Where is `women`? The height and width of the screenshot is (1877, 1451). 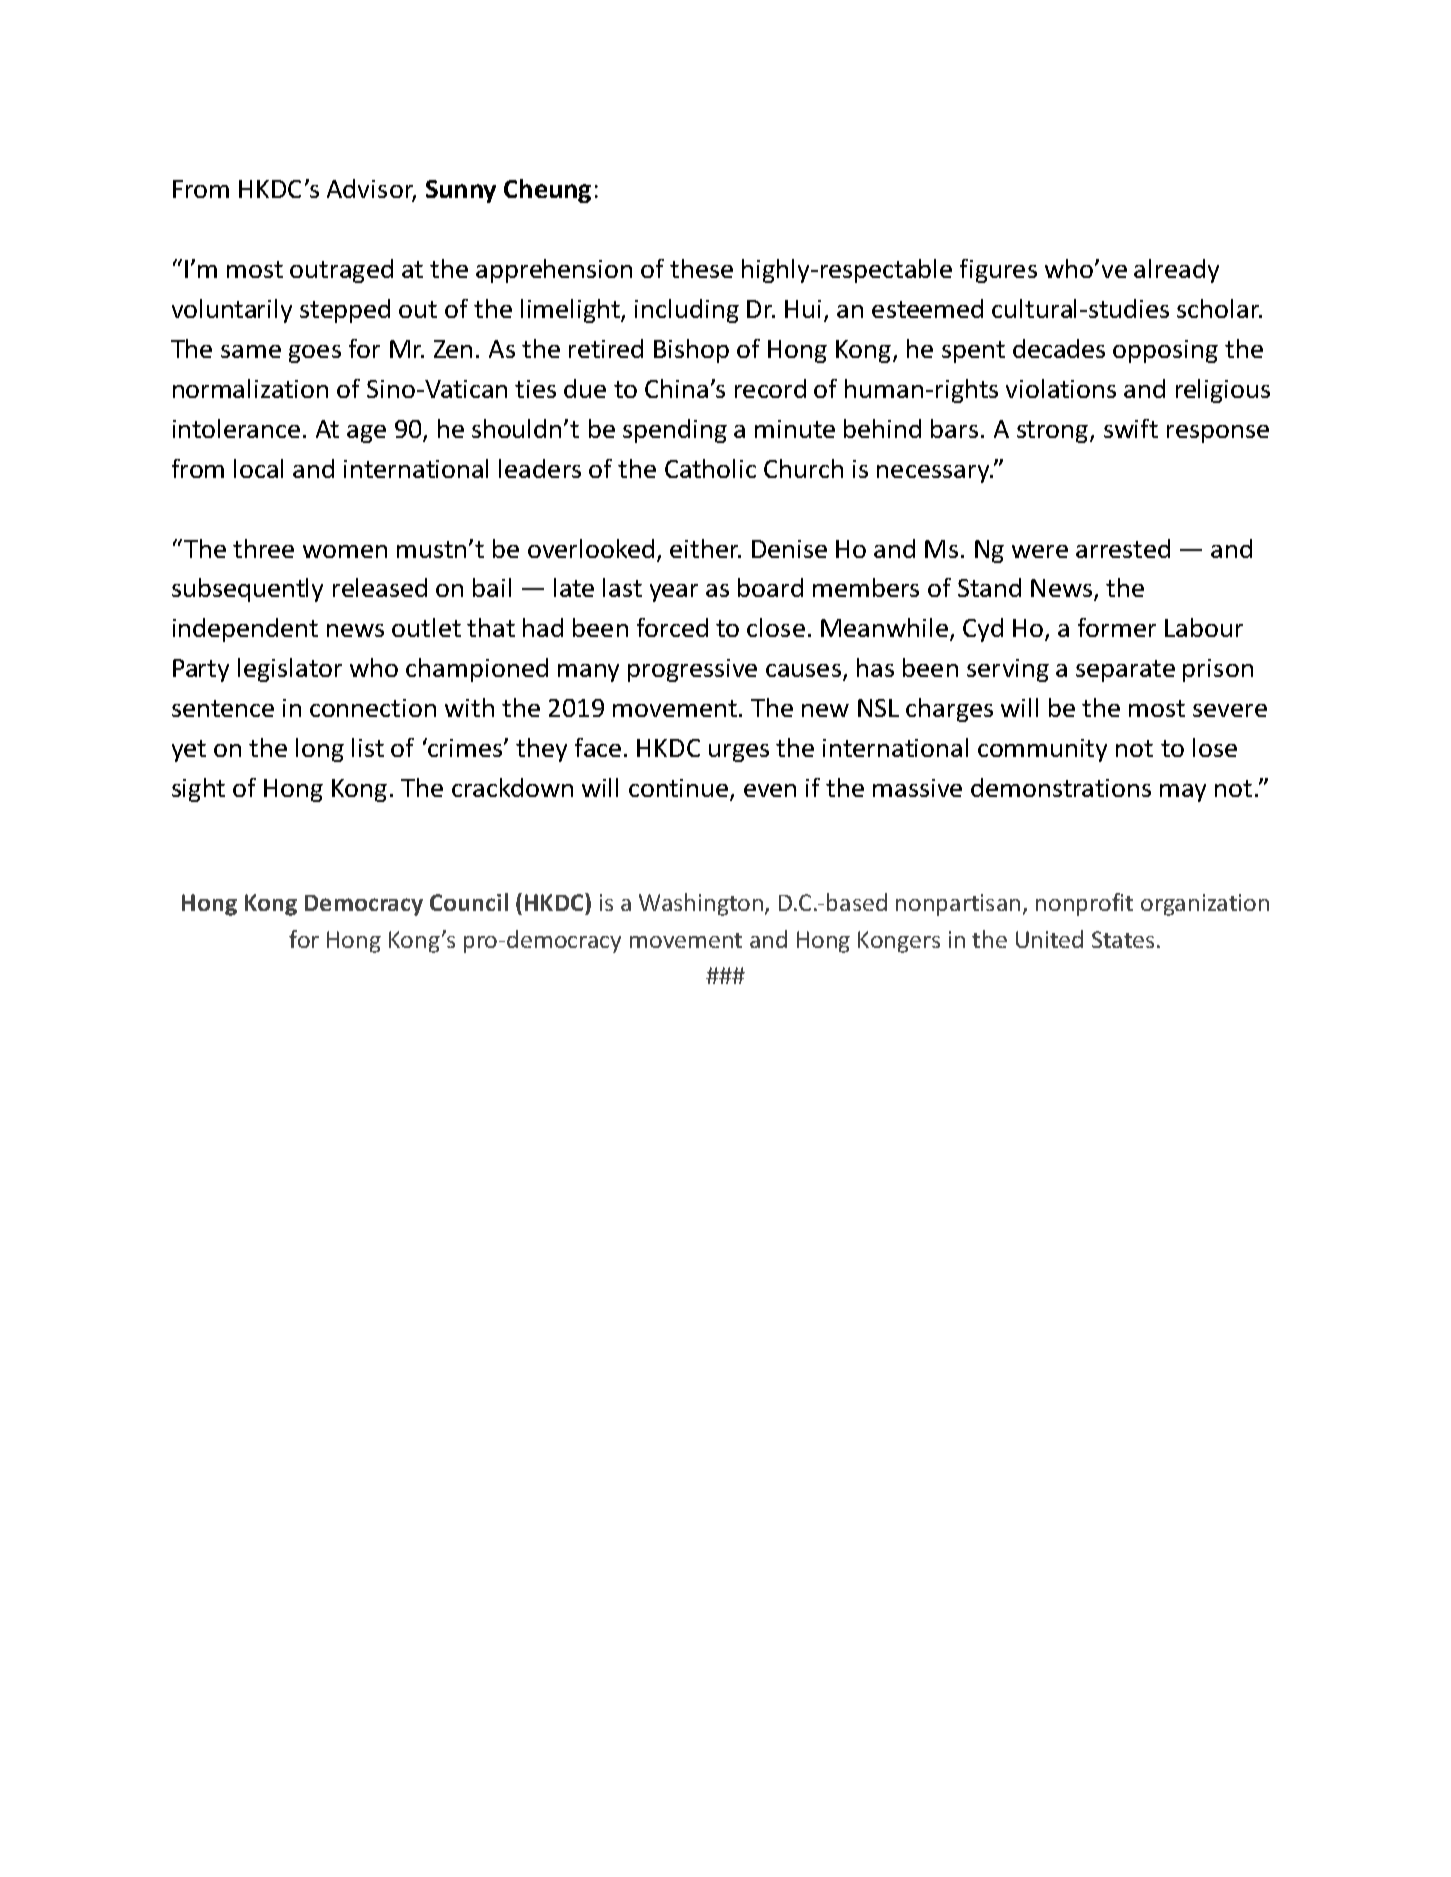
women is located at coordinates (345, 551).
